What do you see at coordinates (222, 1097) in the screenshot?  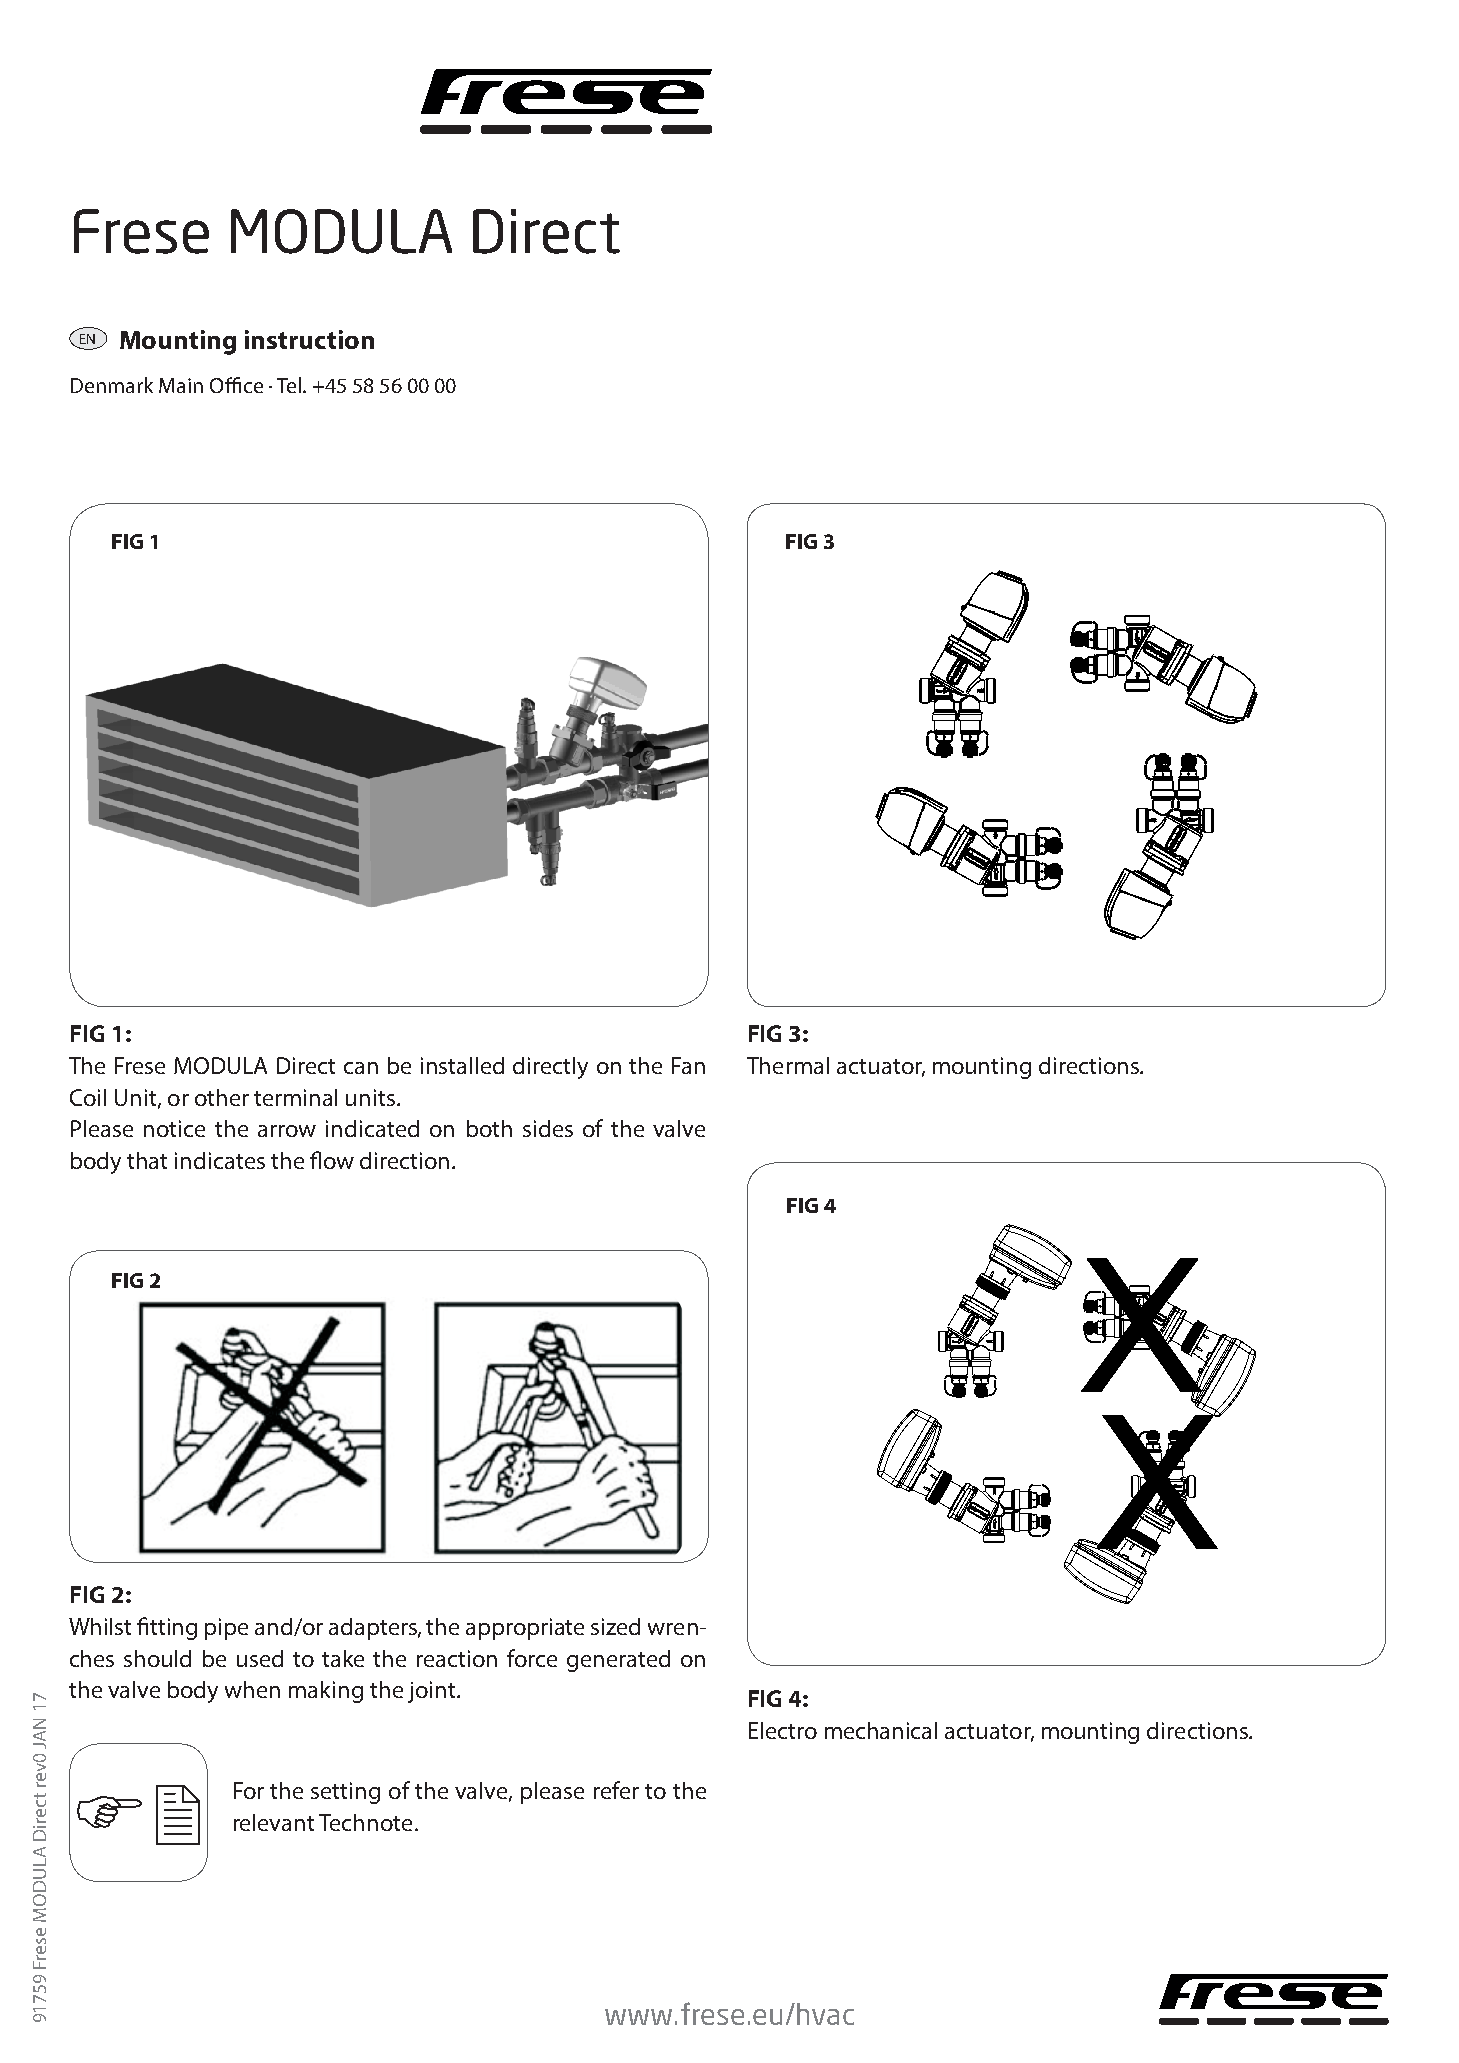 I see `other` at bounding box center [222, 1097].
